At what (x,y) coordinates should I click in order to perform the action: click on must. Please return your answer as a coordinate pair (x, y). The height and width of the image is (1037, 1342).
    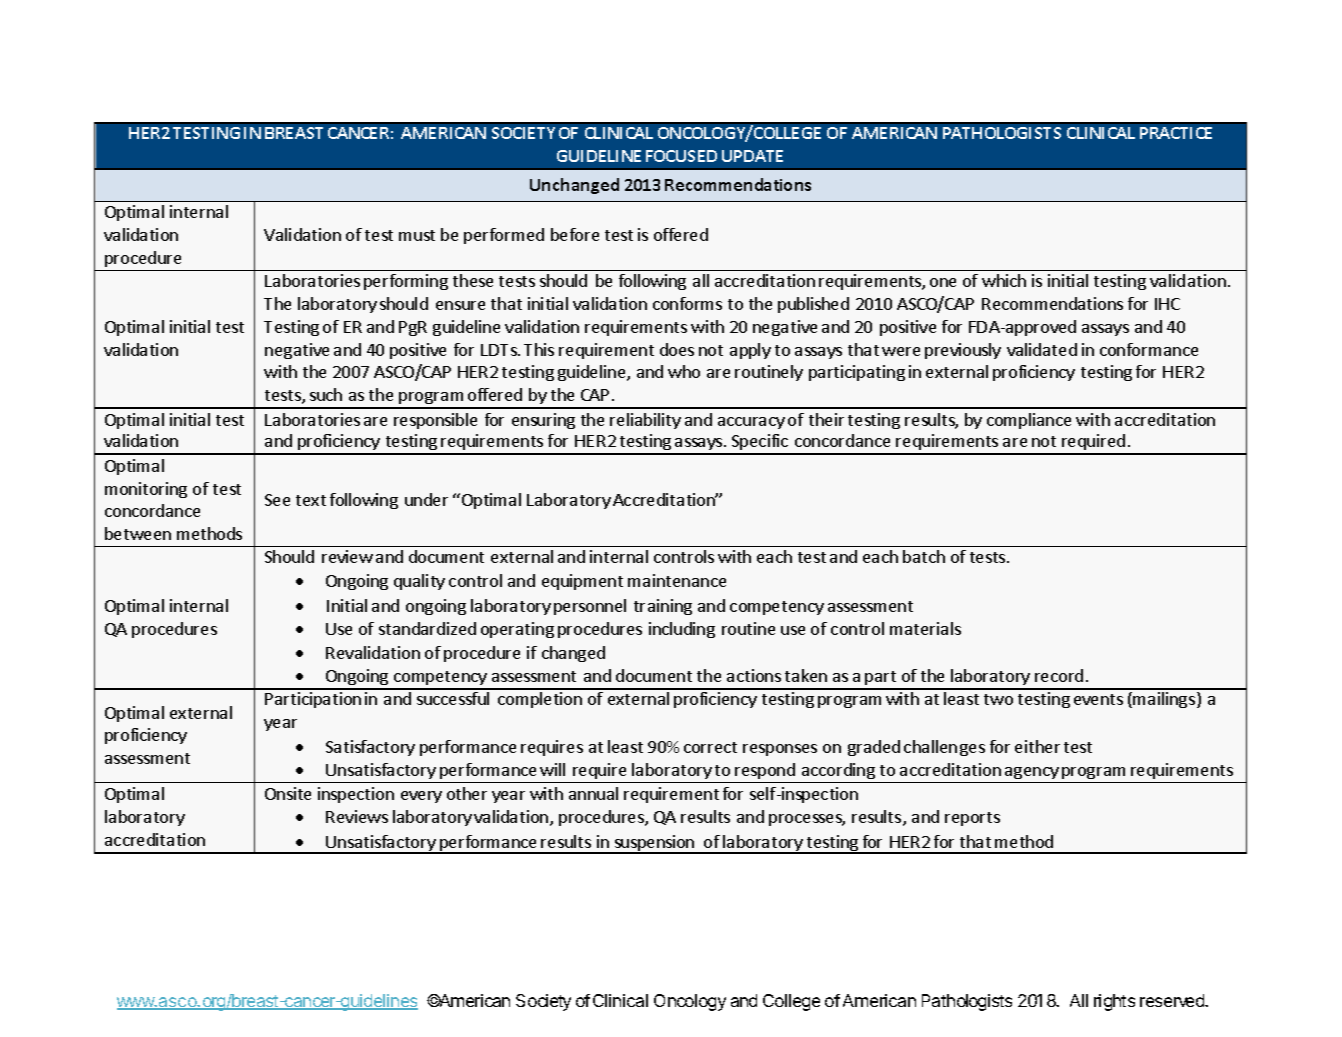
    Looking at the image, I should click on (417, 235).
